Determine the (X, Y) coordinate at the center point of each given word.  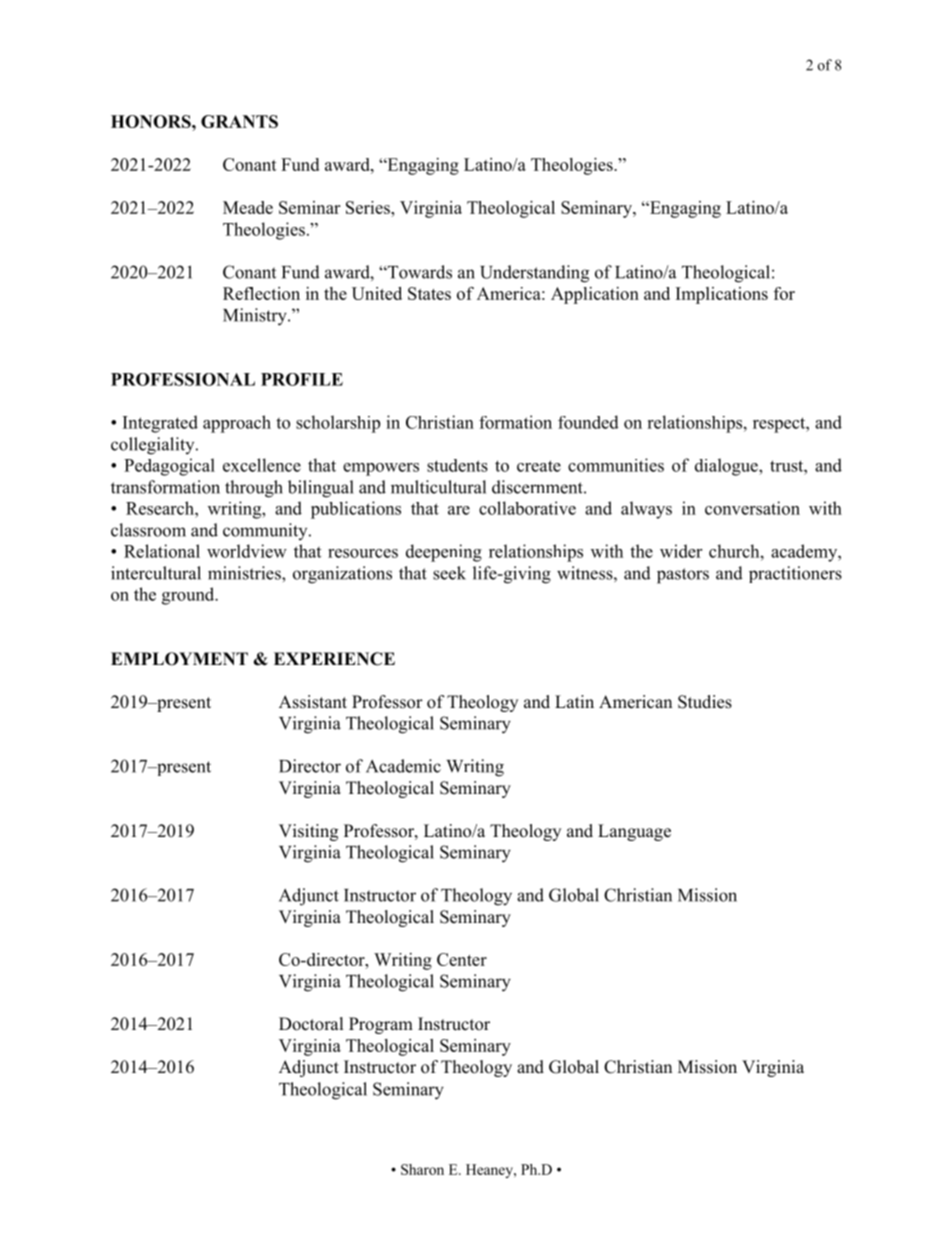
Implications (722, 295)
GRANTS (239, 121)
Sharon (422, 1169)
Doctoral (311, 1024)
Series (369, 207)
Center (462, 959)
